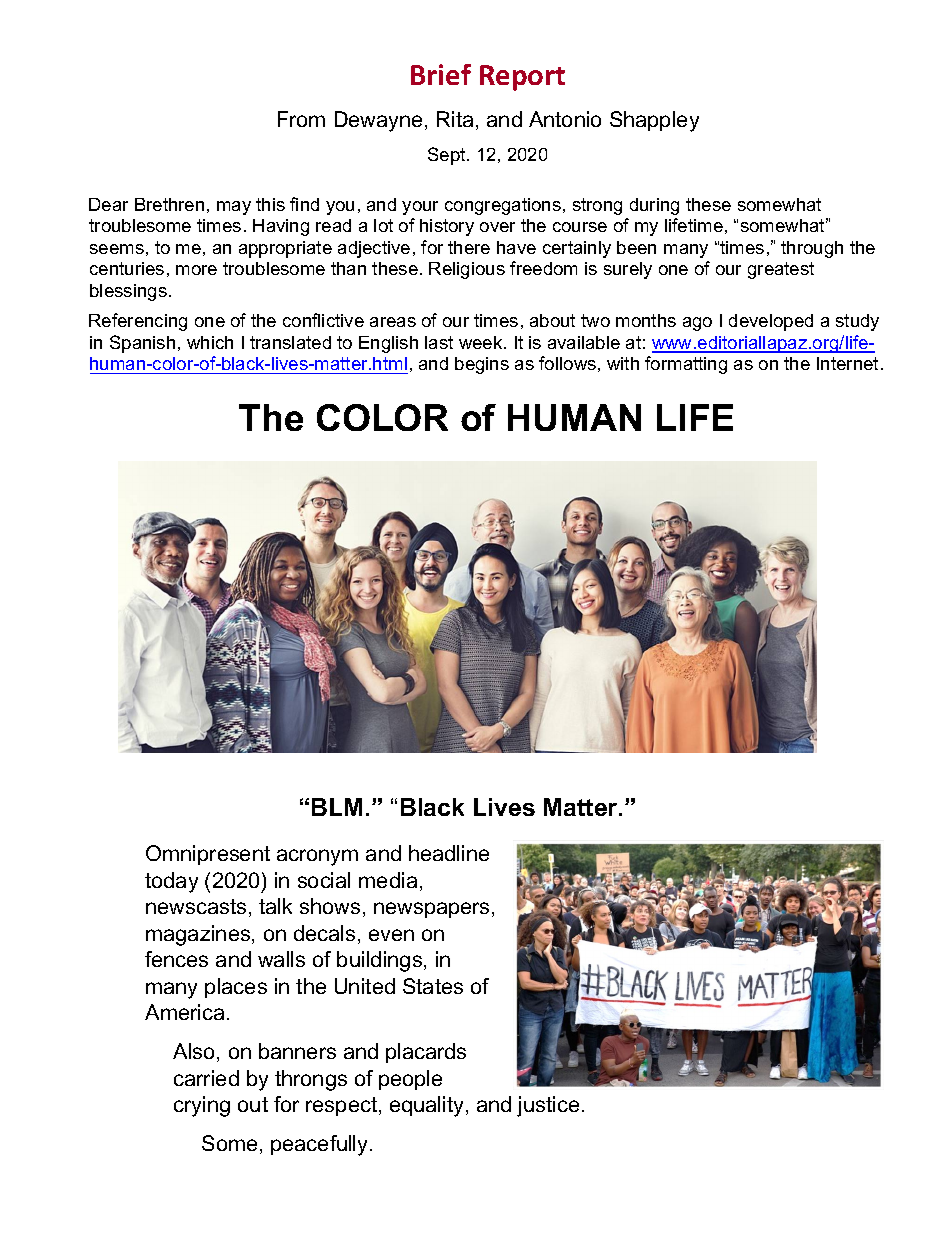 The width and height of the screenshot is (952, 1233). Describe the element at coordinates (301, 119) in the screenshot. I see `From` at that location.
